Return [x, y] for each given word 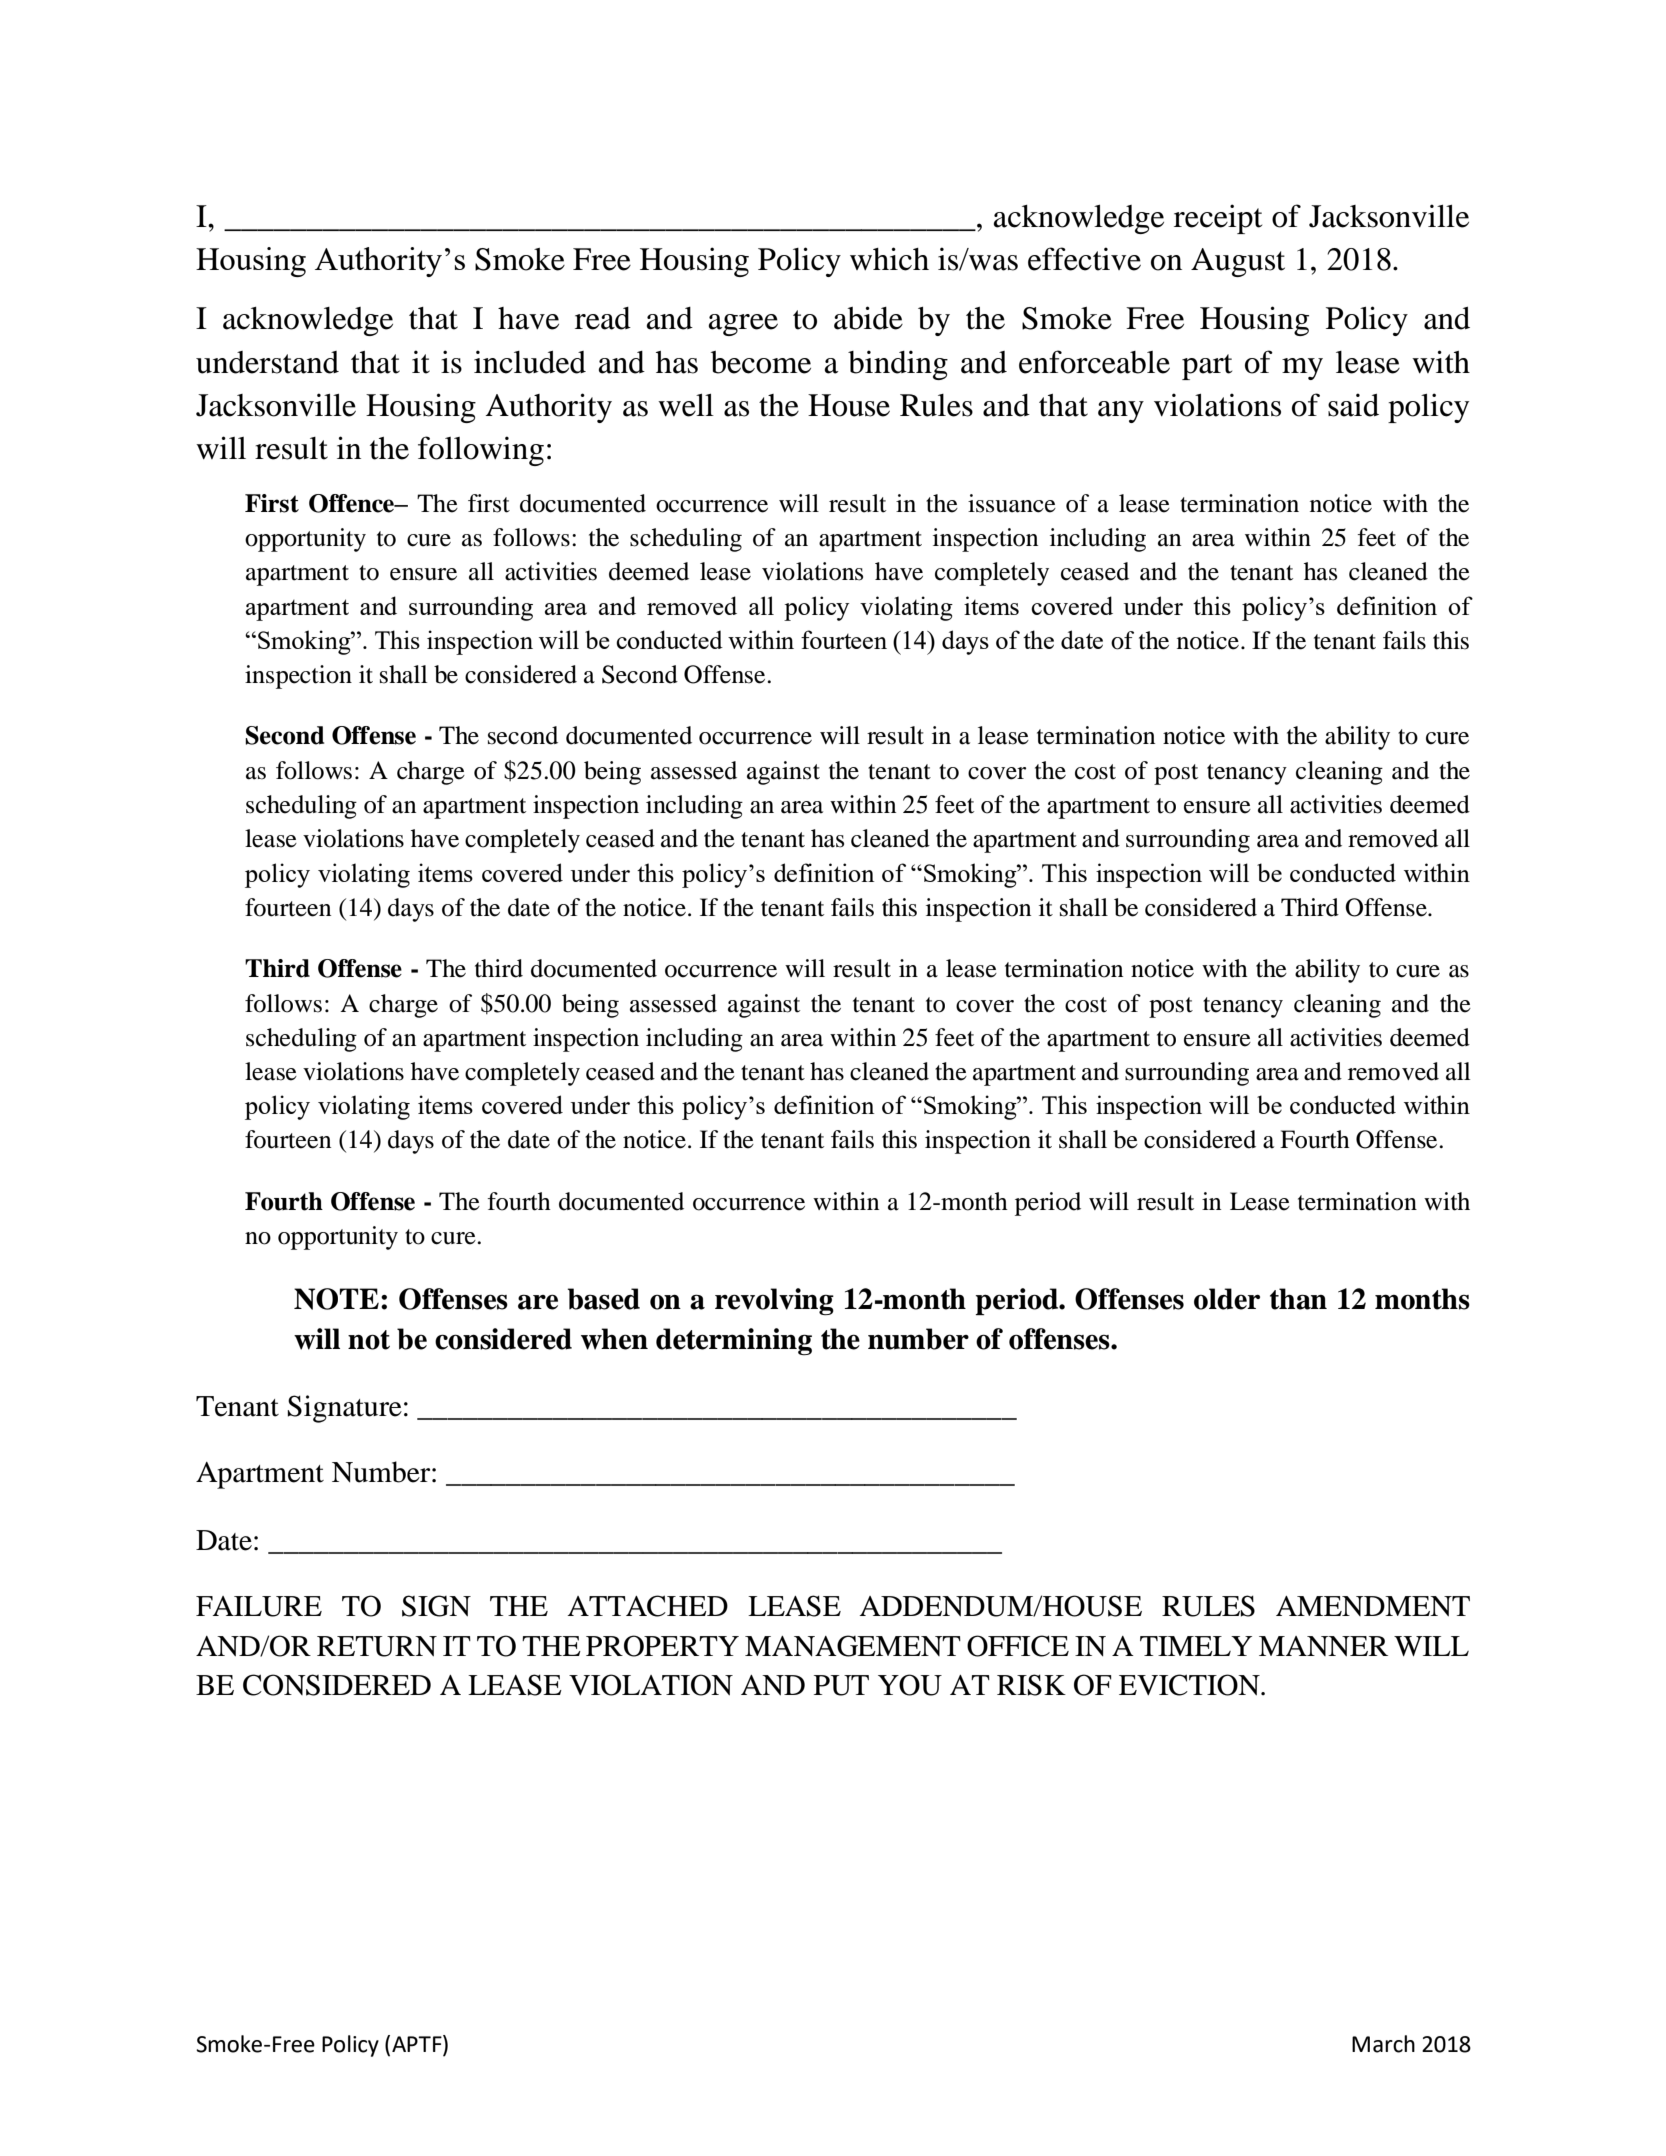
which [889, 259]
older [1227, 1299]
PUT [841, 1685]
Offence [353, 503]
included [530, 362]
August [1238, 262]
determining [734, 1341]
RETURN [377, 1646]
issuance [1012, 503]
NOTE [336, 1299]
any [1121, 412]
